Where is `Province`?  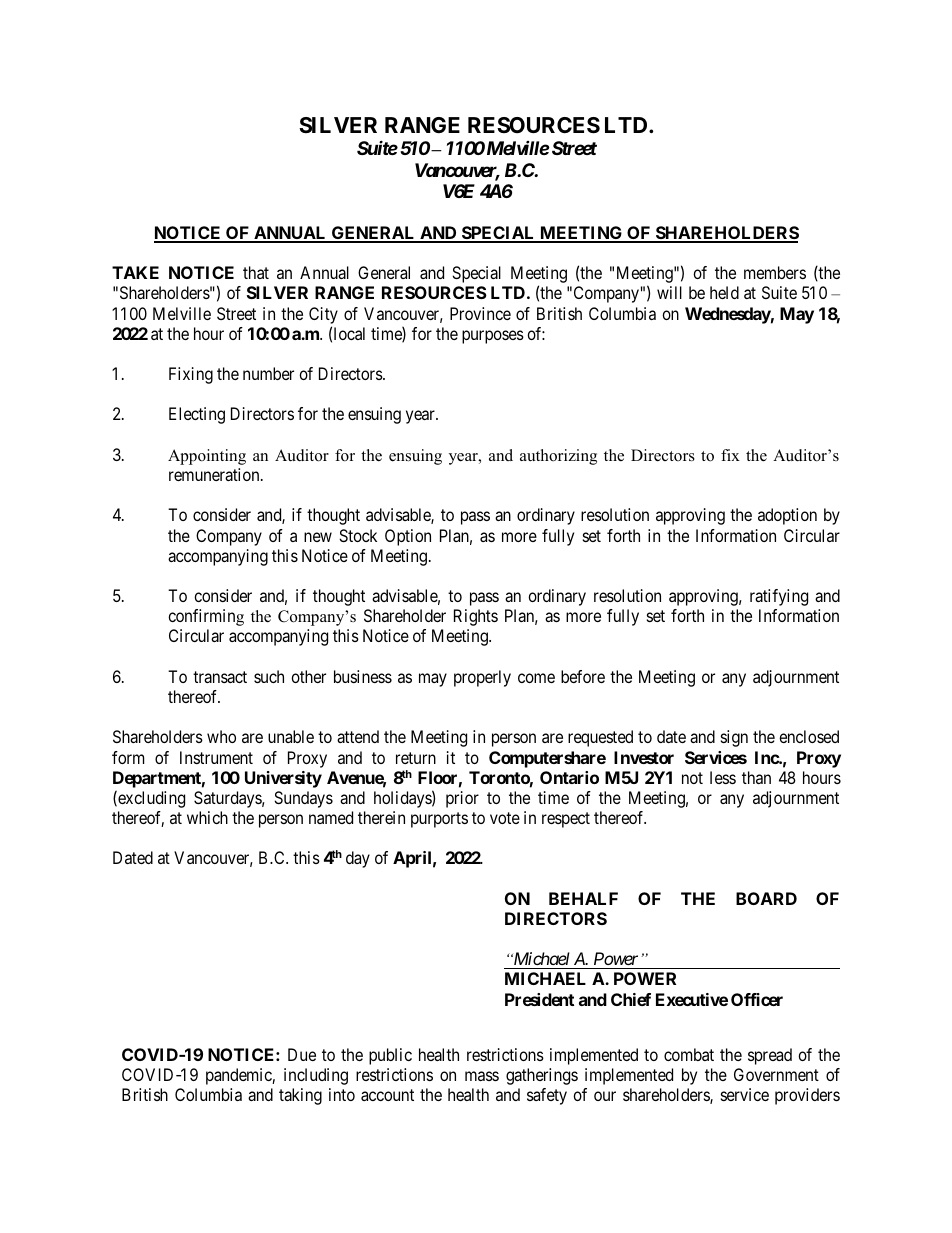
Province is located at coordinates (480, 313).
